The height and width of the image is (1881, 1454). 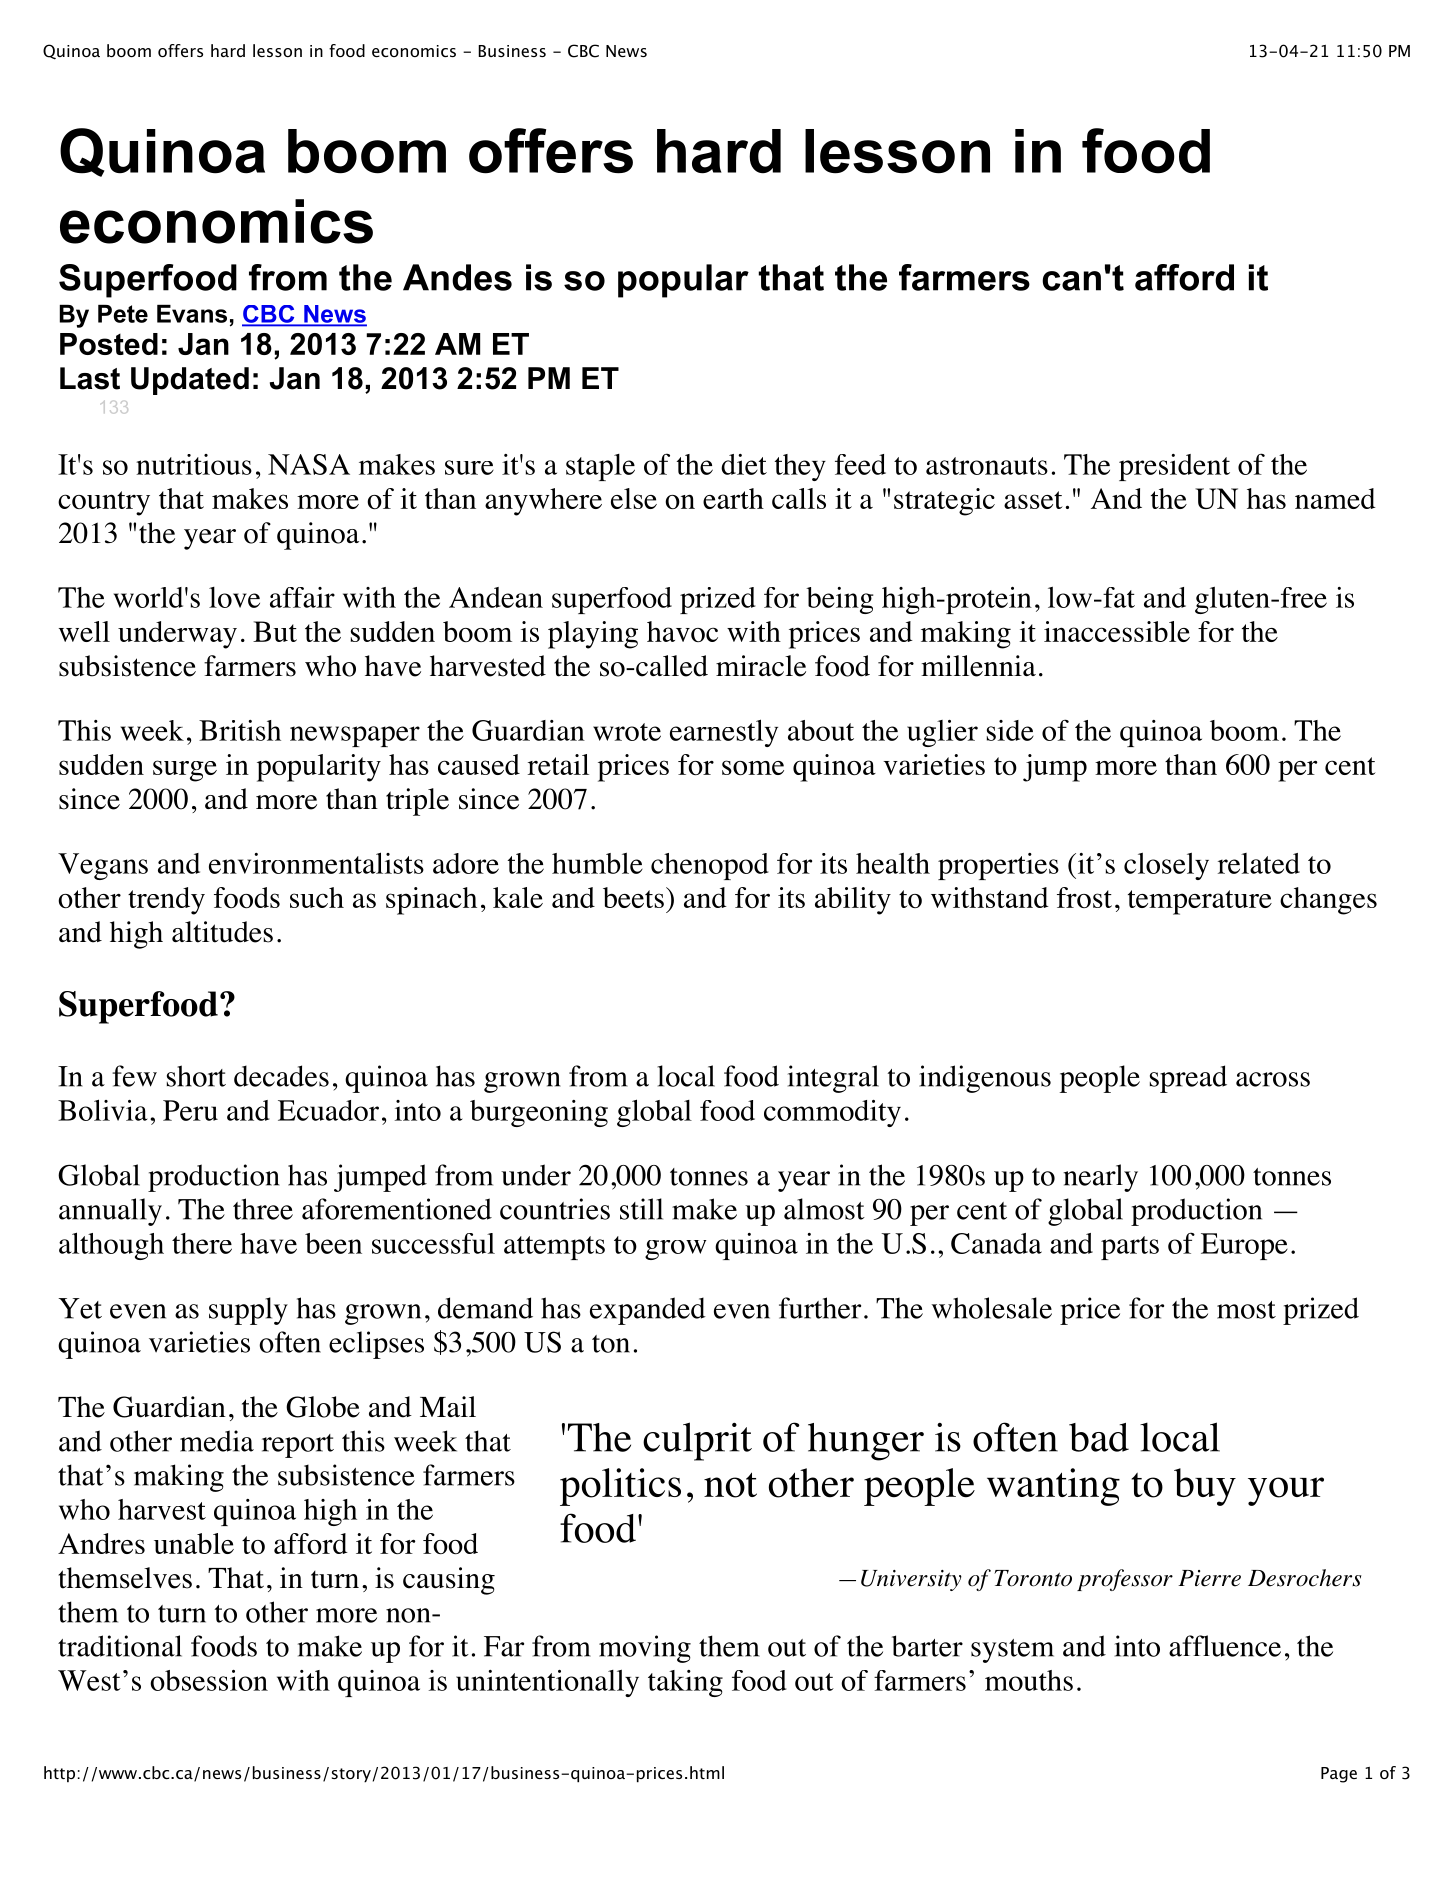 I want to click on surge, so click(x=185, y=771).
